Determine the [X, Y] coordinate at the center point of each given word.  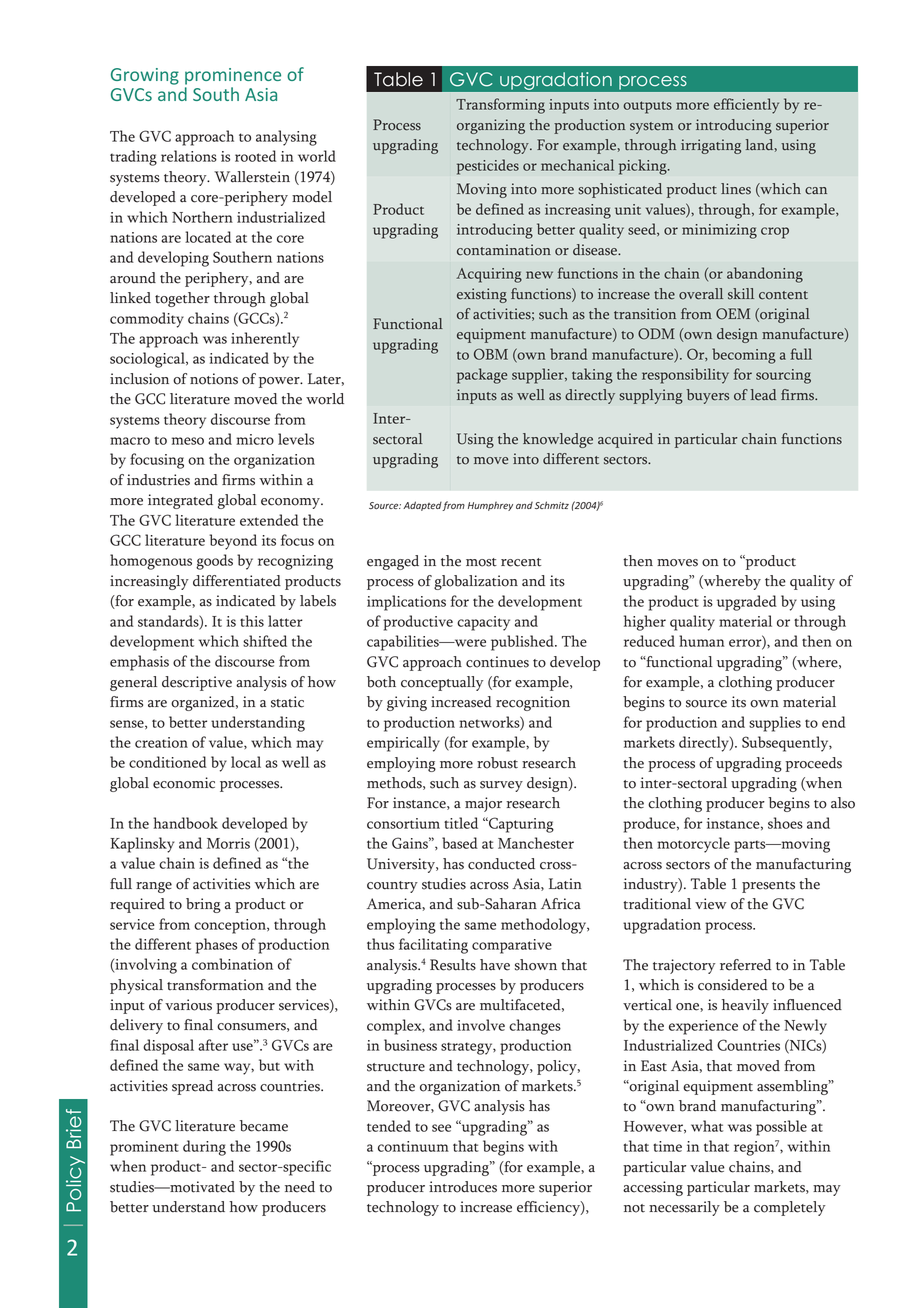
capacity [483, 623]
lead [763, 395]
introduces [463, 1187]
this [252, 621]
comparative [512, 946]
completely [789, 1208]
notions [214, 379]
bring [203, 905]
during [204, 1148]
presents [768, 887]
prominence [233, 76]
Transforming [500, 106]
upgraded [747, 603]
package [482, 376]
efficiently [746, 106]
